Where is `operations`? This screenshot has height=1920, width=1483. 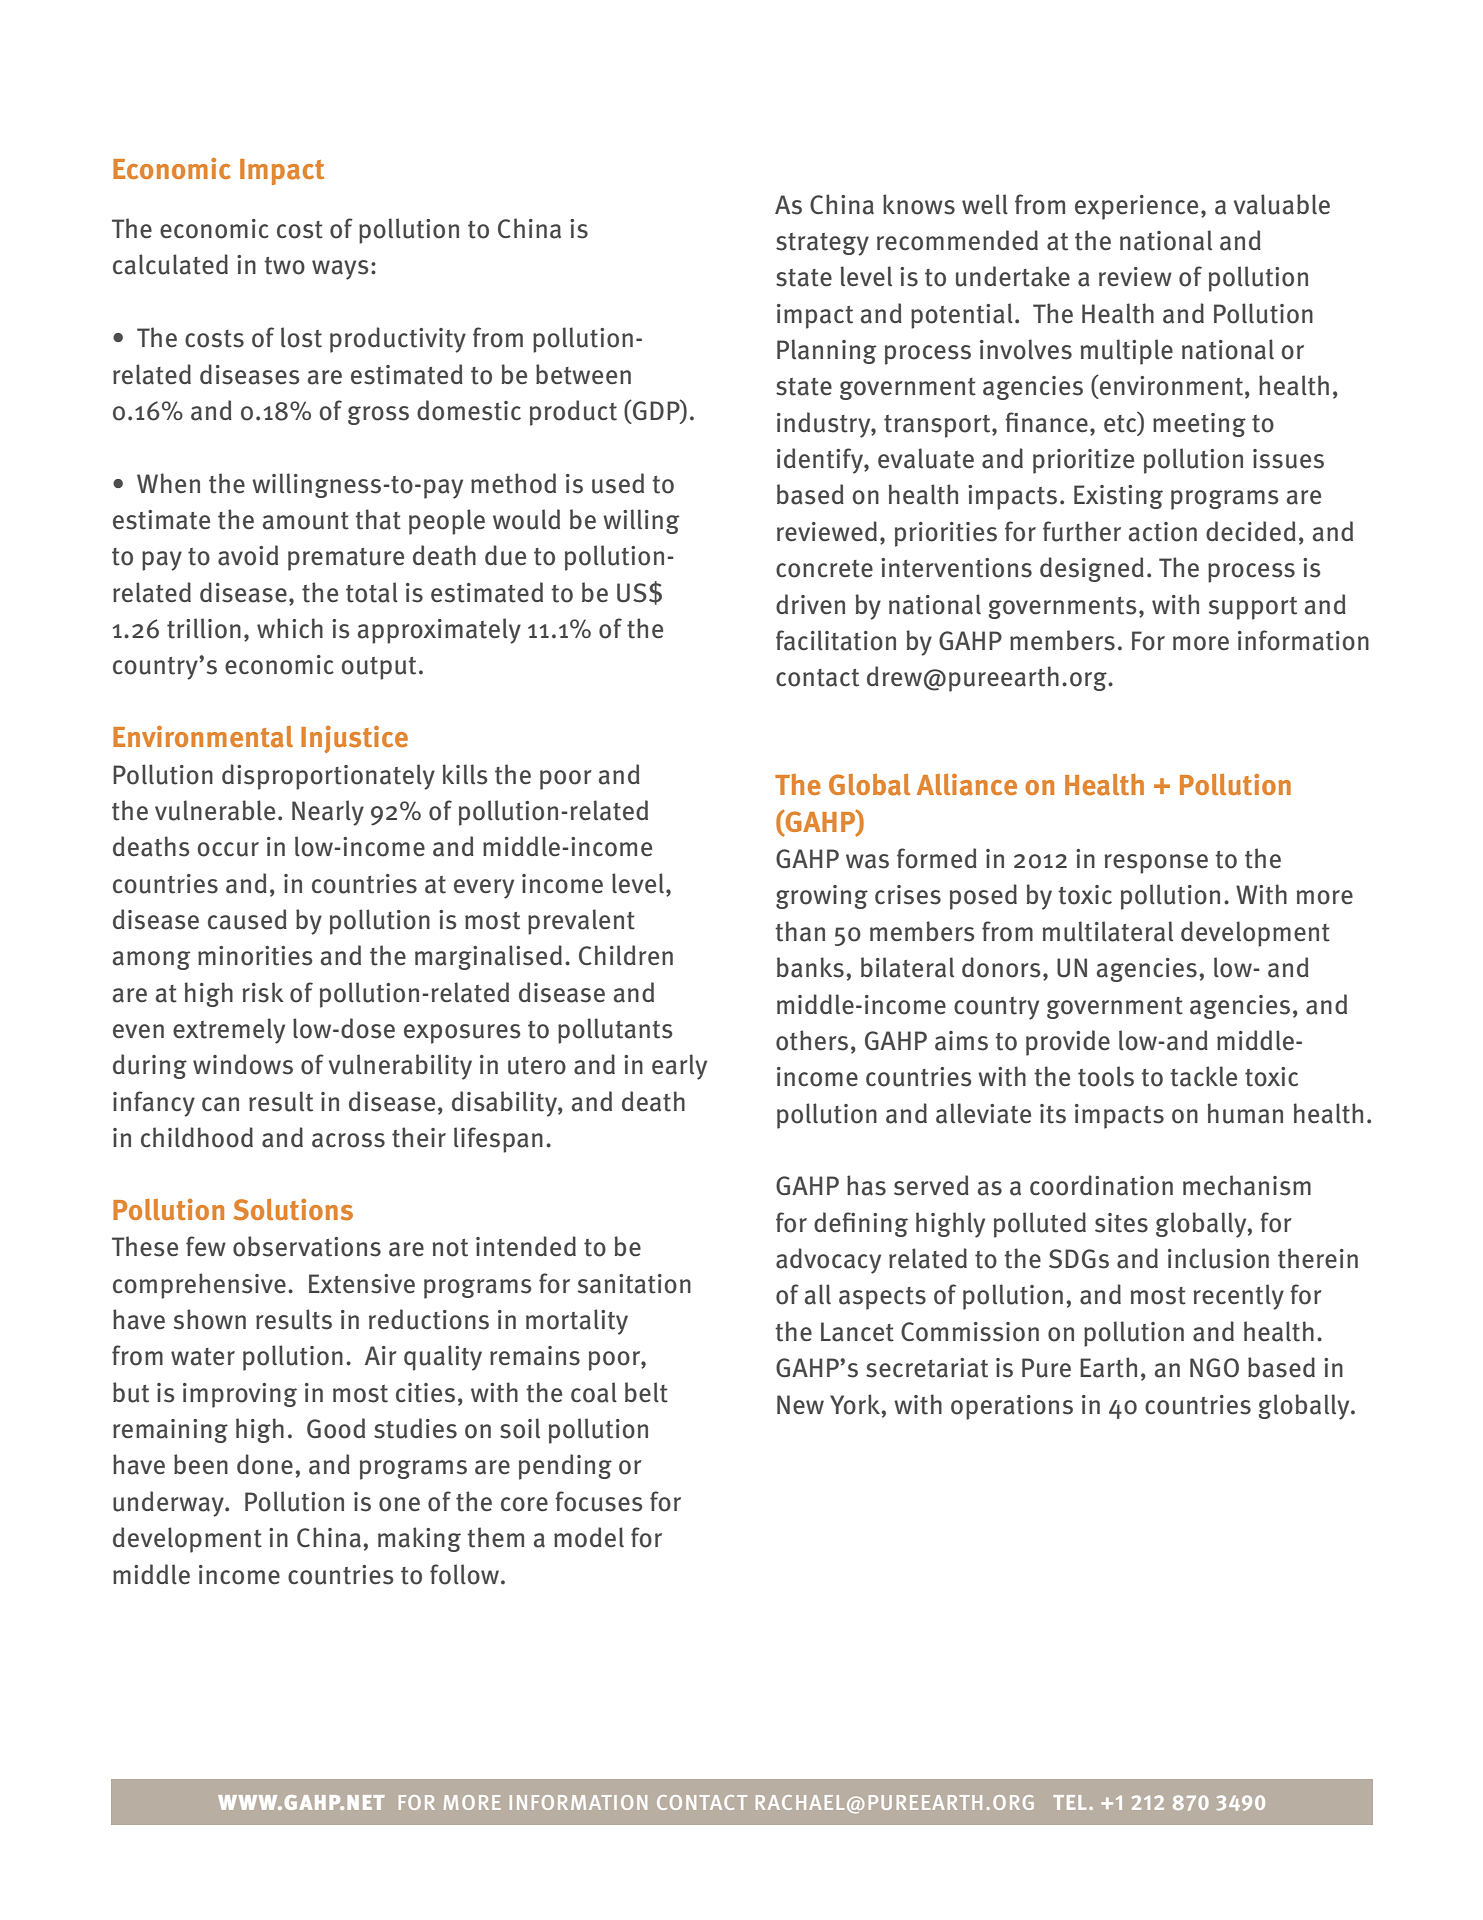
operations is located at coordinates (1012, 1407).
